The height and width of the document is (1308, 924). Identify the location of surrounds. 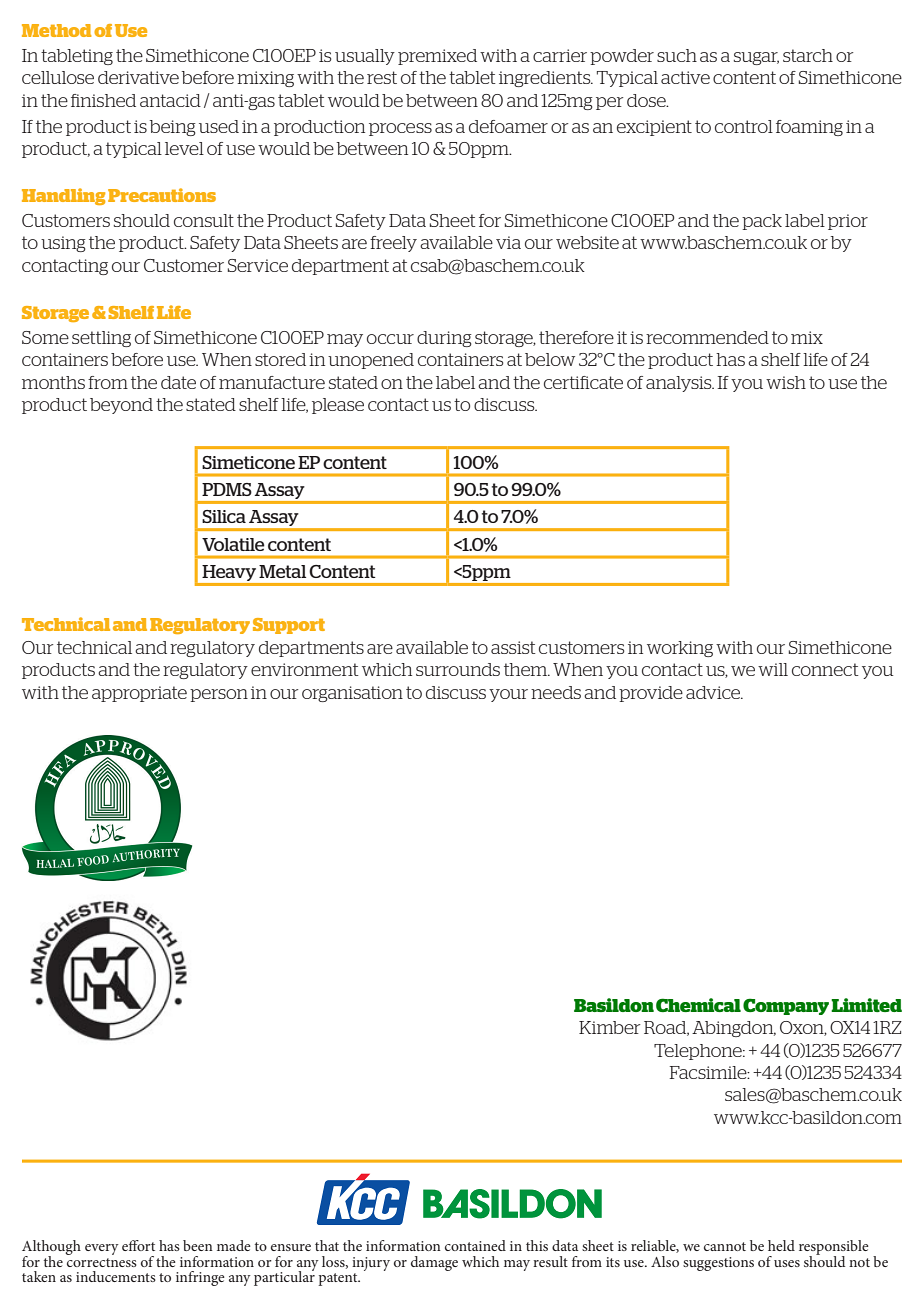
(458, 669).
